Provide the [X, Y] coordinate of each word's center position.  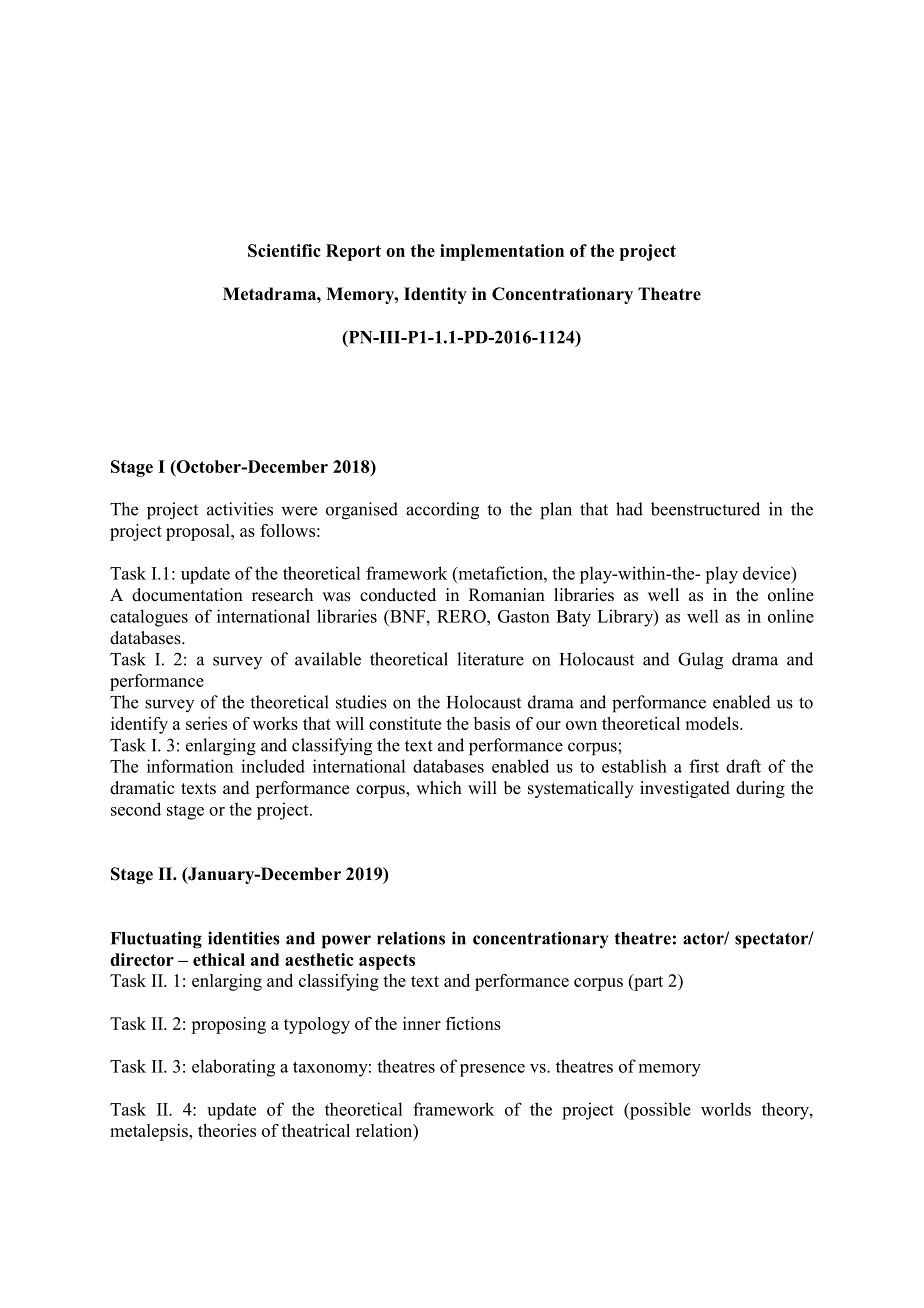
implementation [502, 252]
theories [227, 1130]
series [206, 723]
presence [492, 1070]
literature [490, 659]
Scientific [284, 250]
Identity [435, 295]
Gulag [700, 661]
